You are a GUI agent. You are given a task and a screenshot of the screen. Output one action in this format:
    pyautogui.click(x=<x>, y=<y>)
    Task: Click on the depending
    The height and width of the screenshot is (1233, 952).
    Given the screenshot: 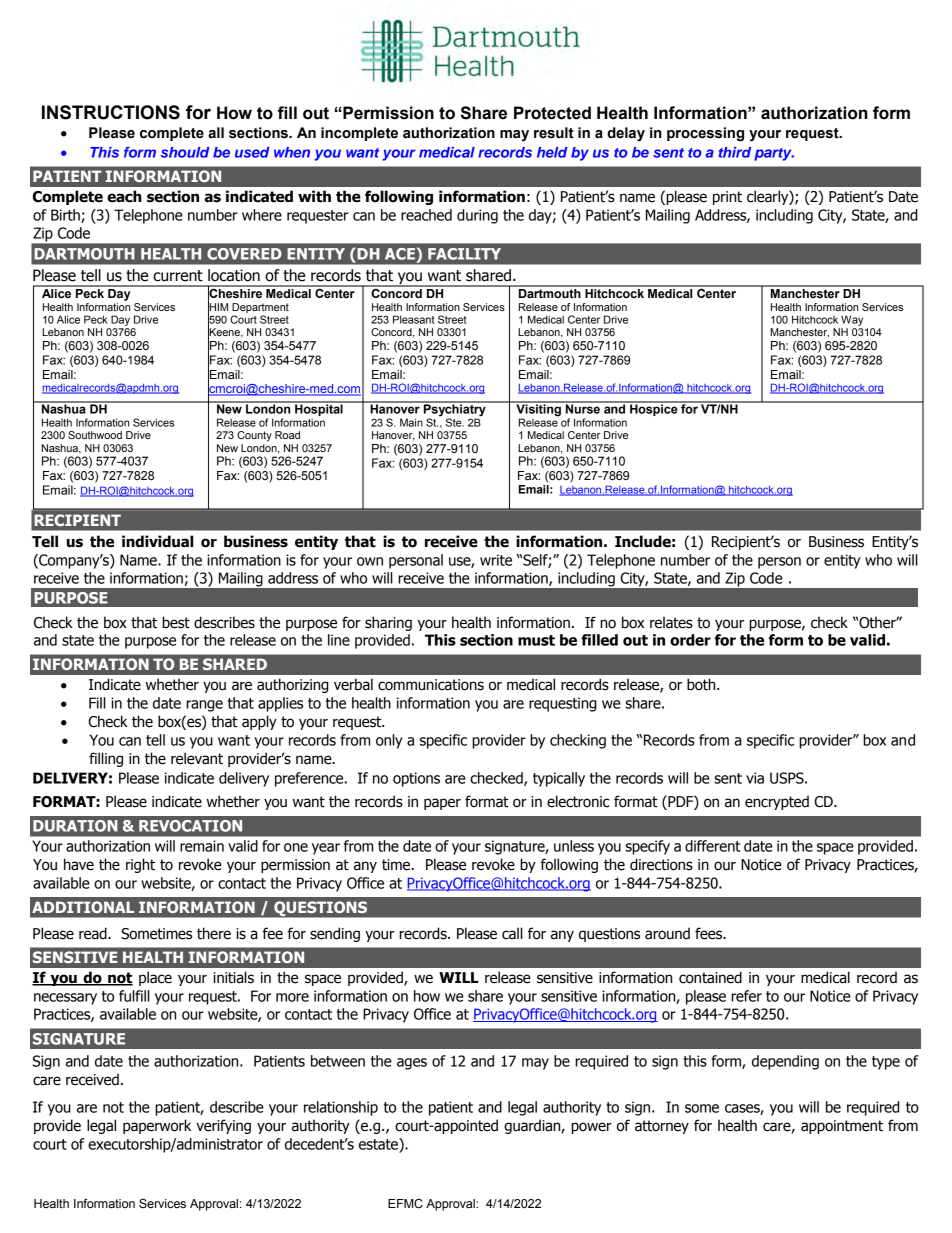 What is the action you would take?
    pyautogui.click(x=785, y=1062)
